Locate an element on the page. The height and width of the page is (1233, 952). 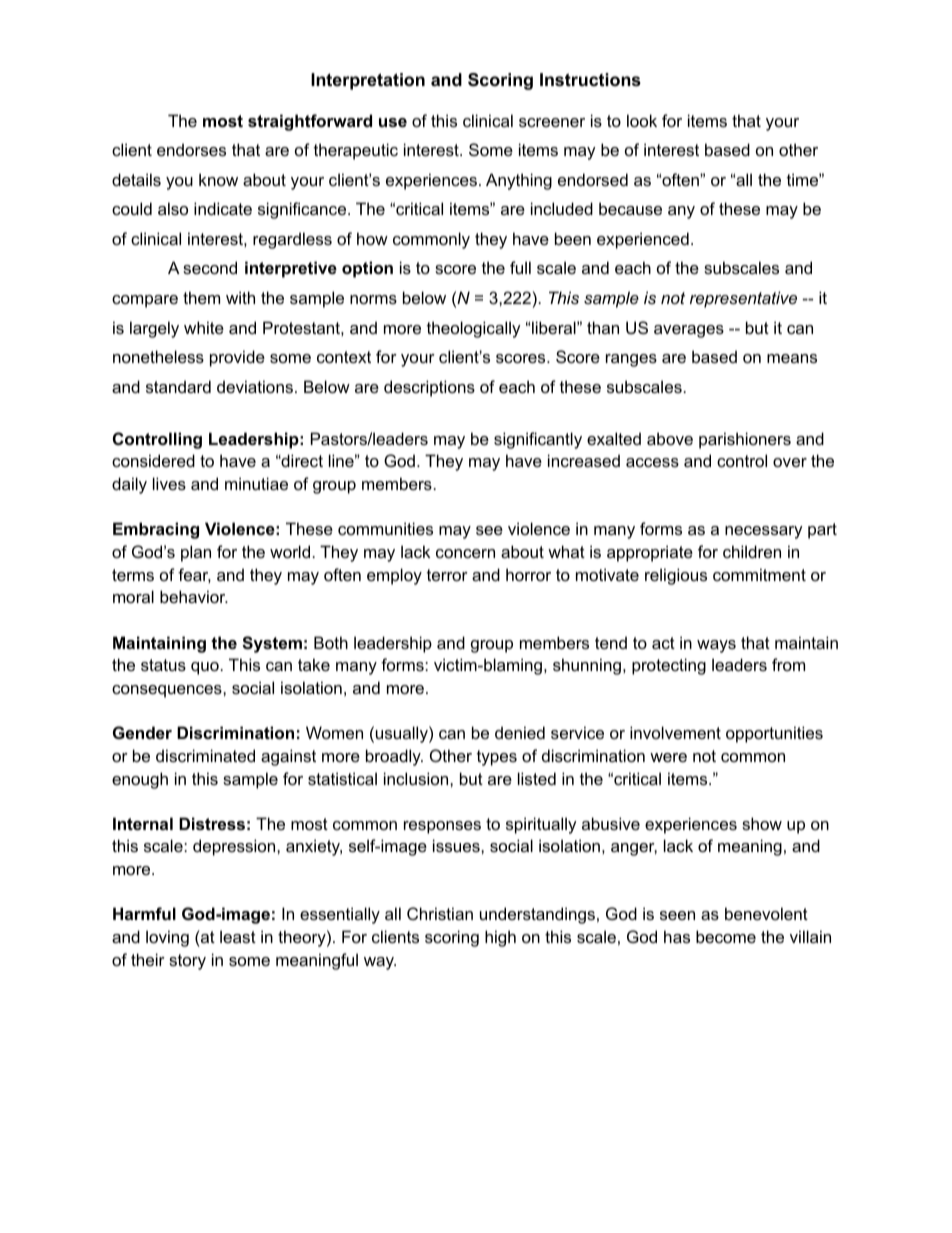
high is located at coordinates (500, 938).
